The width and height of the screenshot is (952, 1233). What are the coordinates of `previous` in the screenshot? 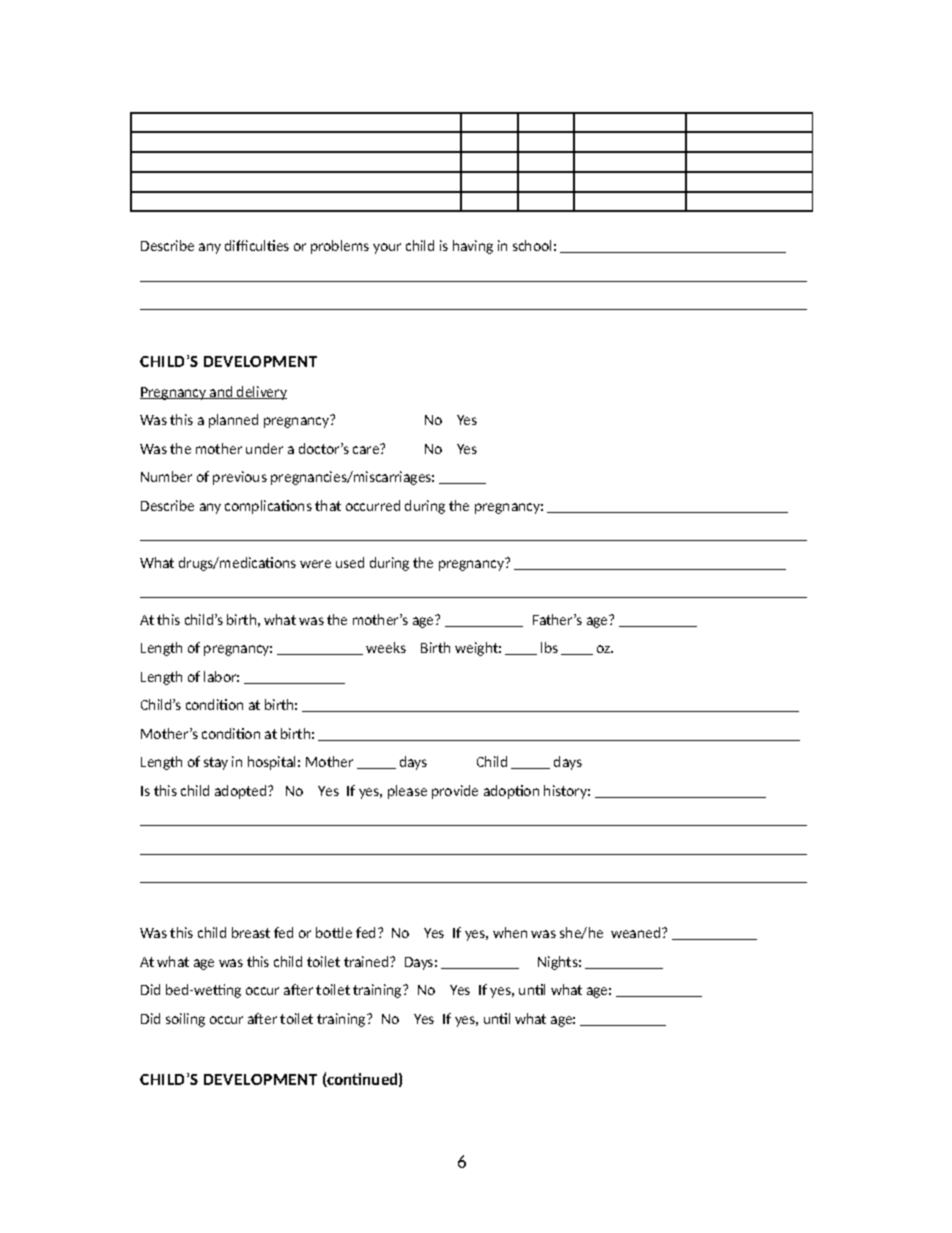 It's located at (240, 478).
